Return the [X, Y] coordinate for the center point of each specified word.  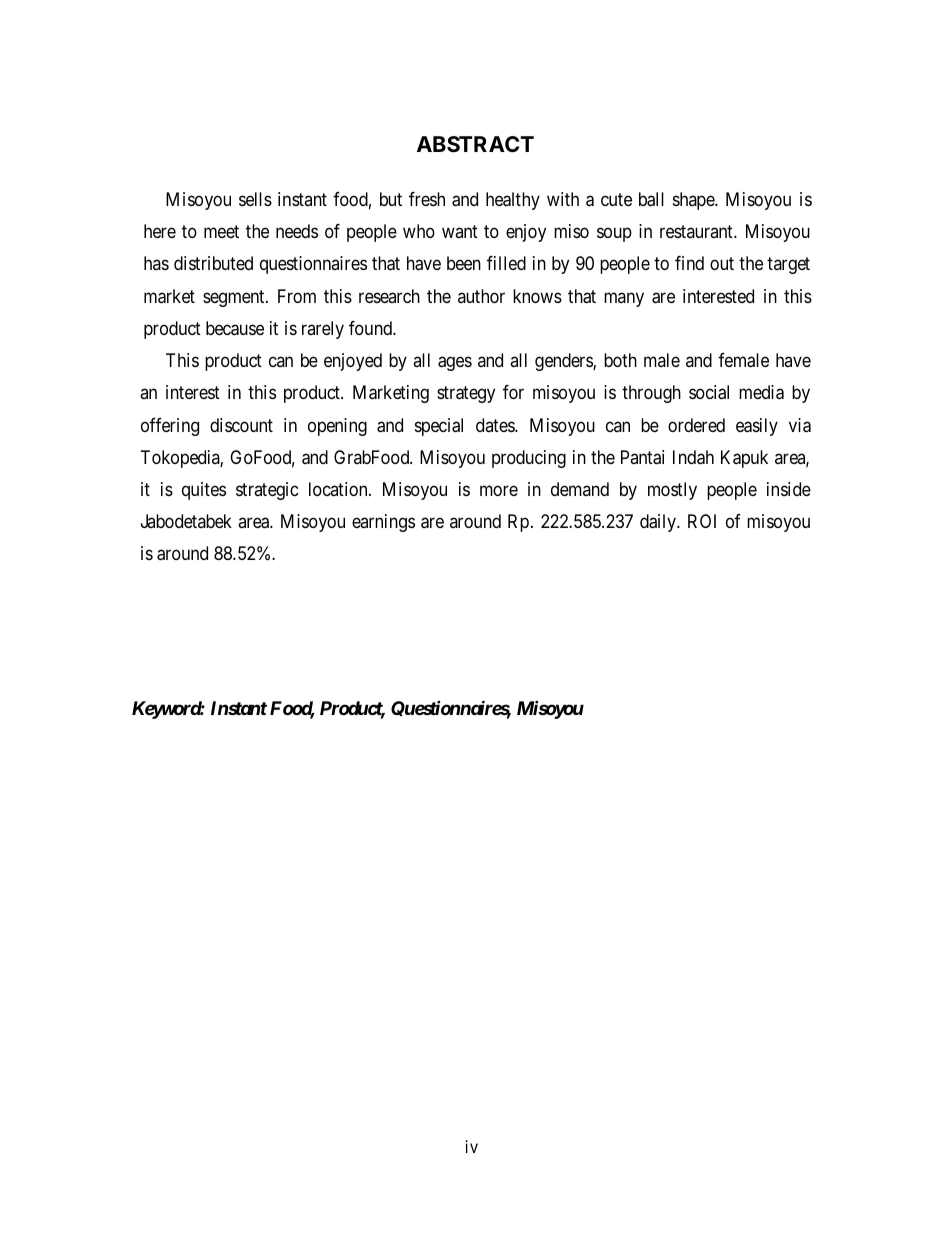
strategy [466, 395]
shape [694, 201]
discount [241, 425]
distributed [213, 263]
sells [255, 199]
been [464, 263]
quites [204, 491]
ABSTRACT [475, 144]
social [709, 392]
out [722, 264]
